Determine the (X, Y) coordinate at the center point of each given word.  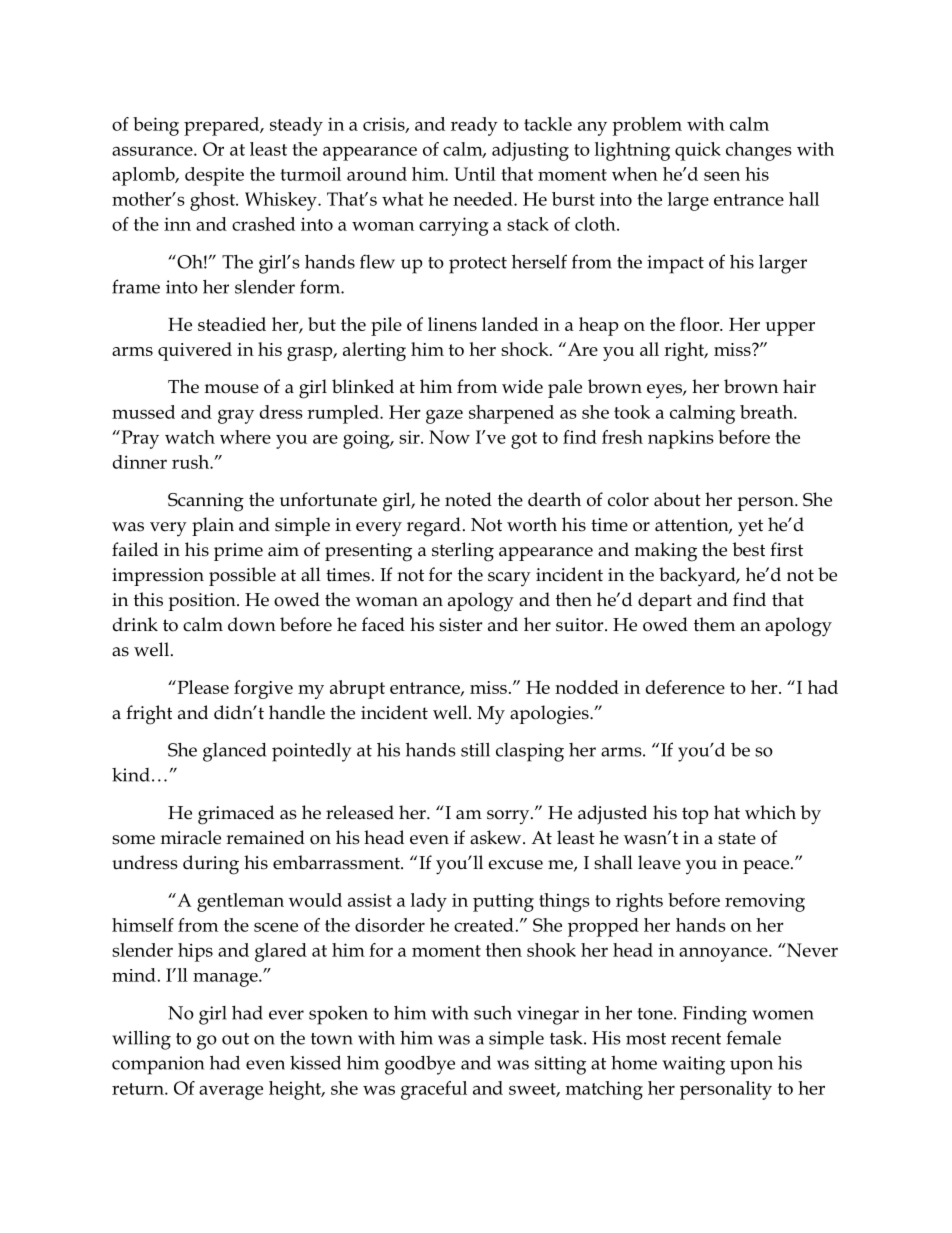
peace (766, 867)
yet (750, 528)
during (211, 865)
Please (202, 687)
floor (701, 324)
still (475, 749)
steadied (232, 324)
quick (698, 151)
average (231, 1092)
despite (214, 176)
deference (685, 687)
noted (468, 499)
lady (429, 902)
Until (475, 174)
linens (452, 324)
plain (213, 526)
